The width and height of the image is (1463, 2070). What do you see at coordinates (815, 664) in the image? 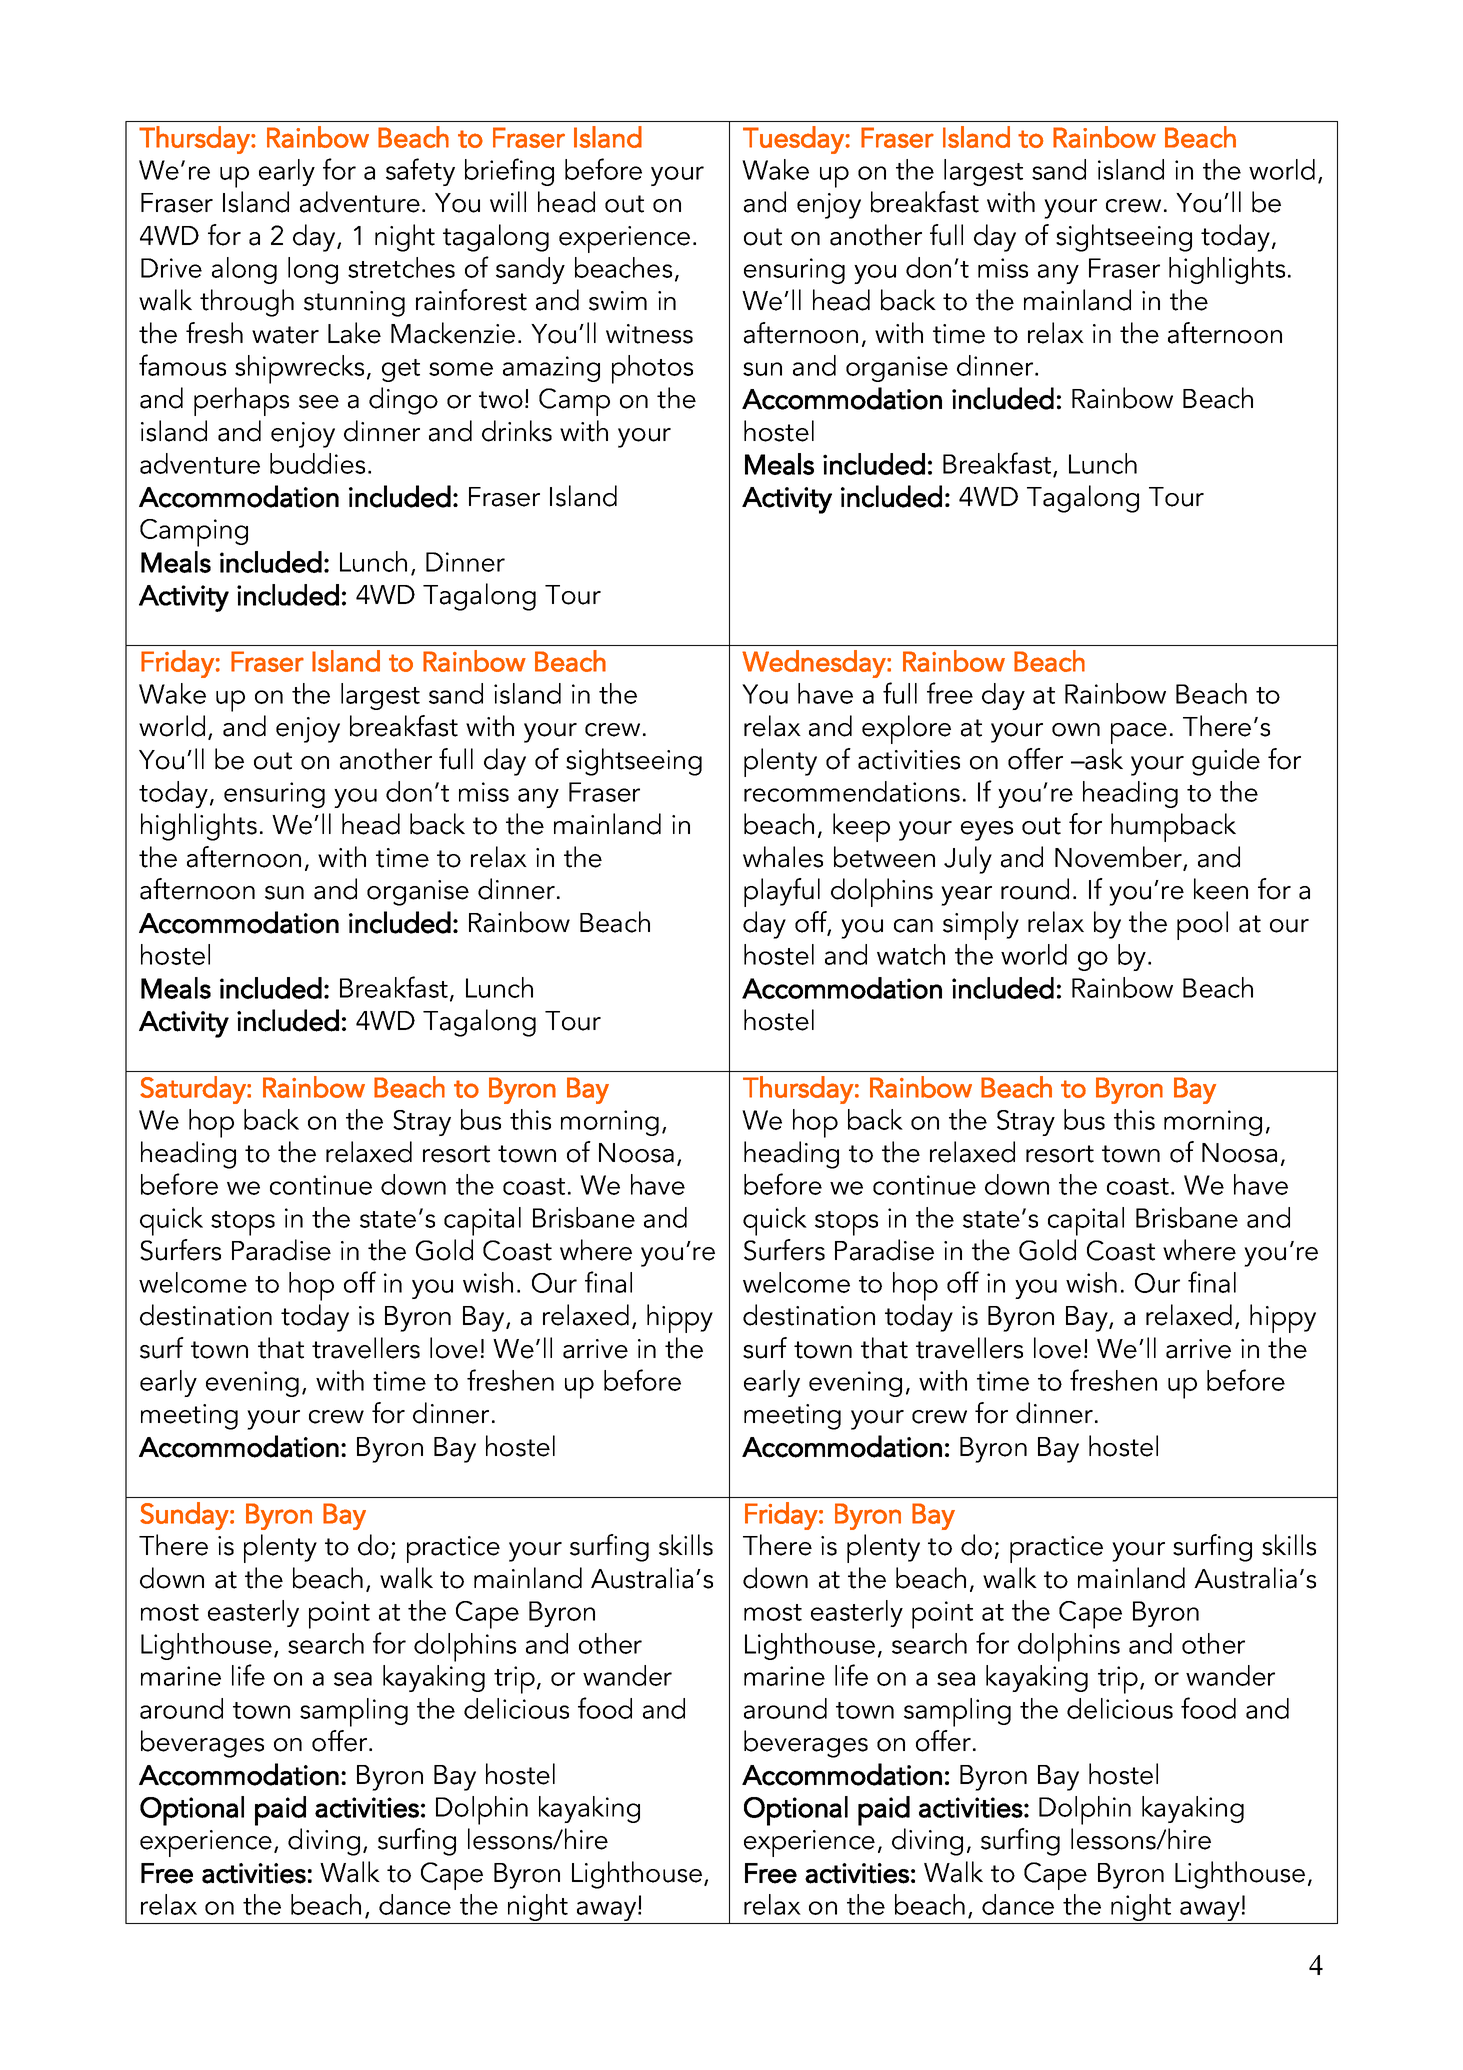
I see `Wednesday` at bounding box center [815, 664].
